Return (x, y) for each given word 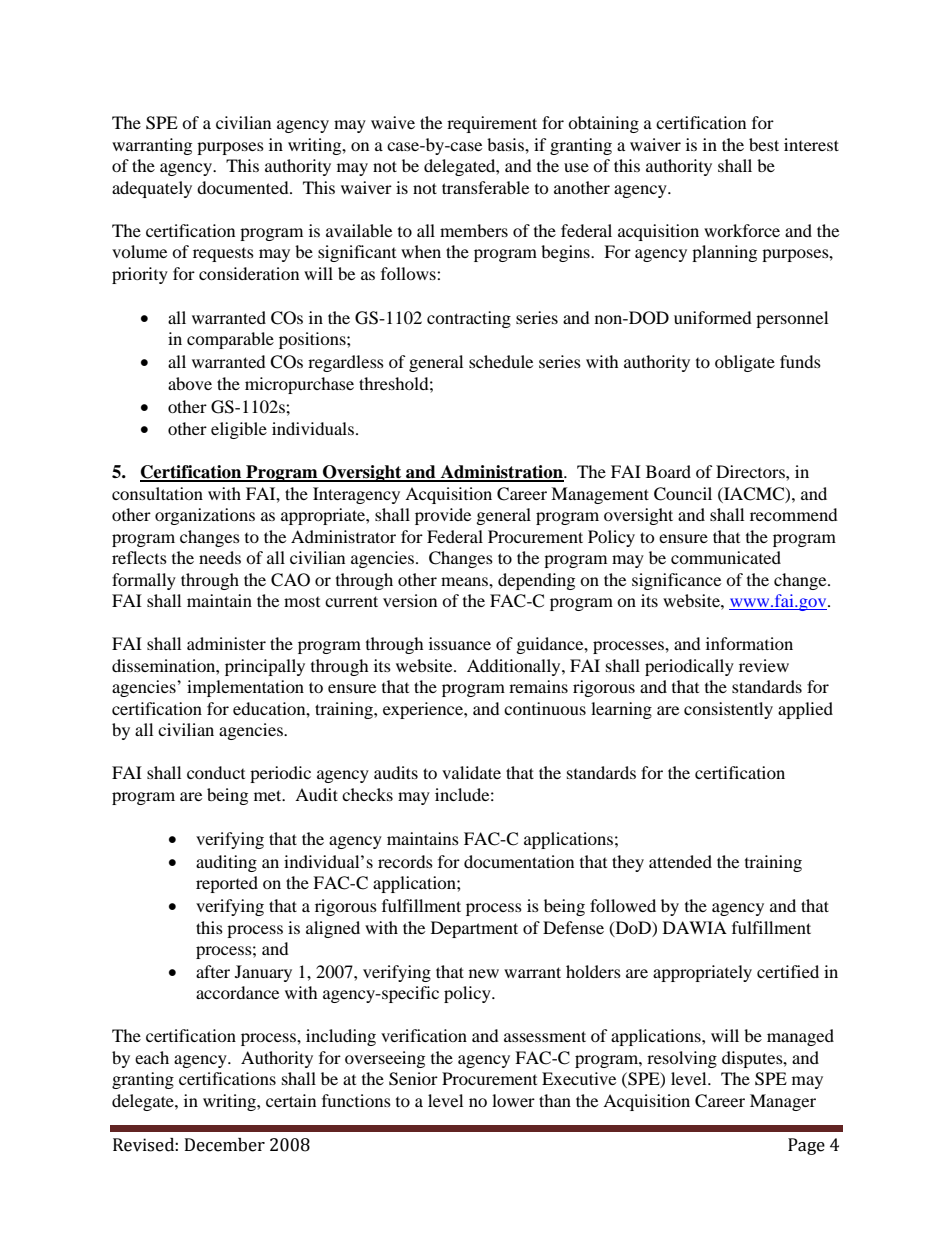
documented (244, 187)
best (764, 144)
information (749, 643)
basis (506, 144)
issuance (460, 643)
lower (513, 1100)
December (225, 1145)
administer (226, 643)
